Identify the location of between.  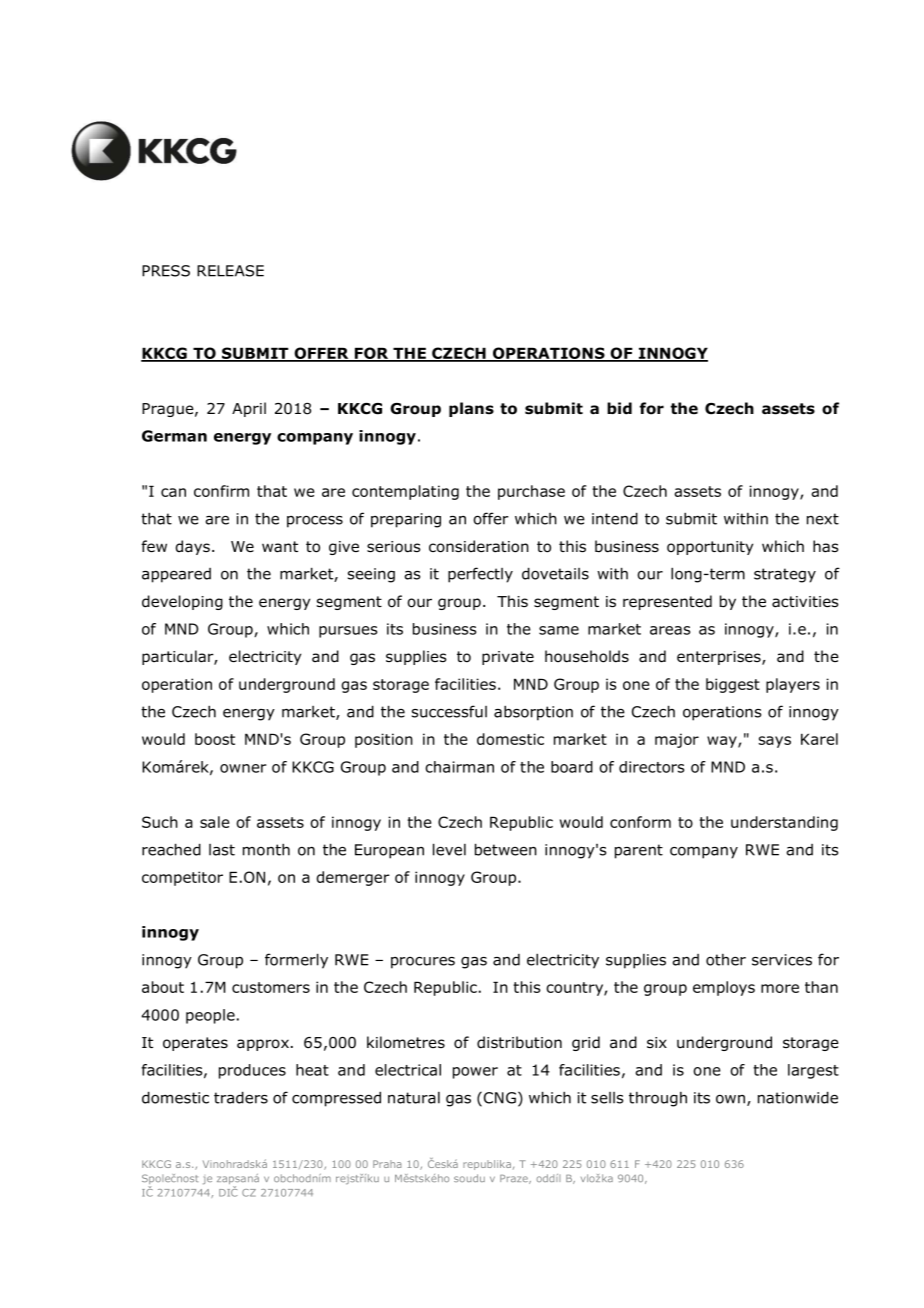
(506, 849).
